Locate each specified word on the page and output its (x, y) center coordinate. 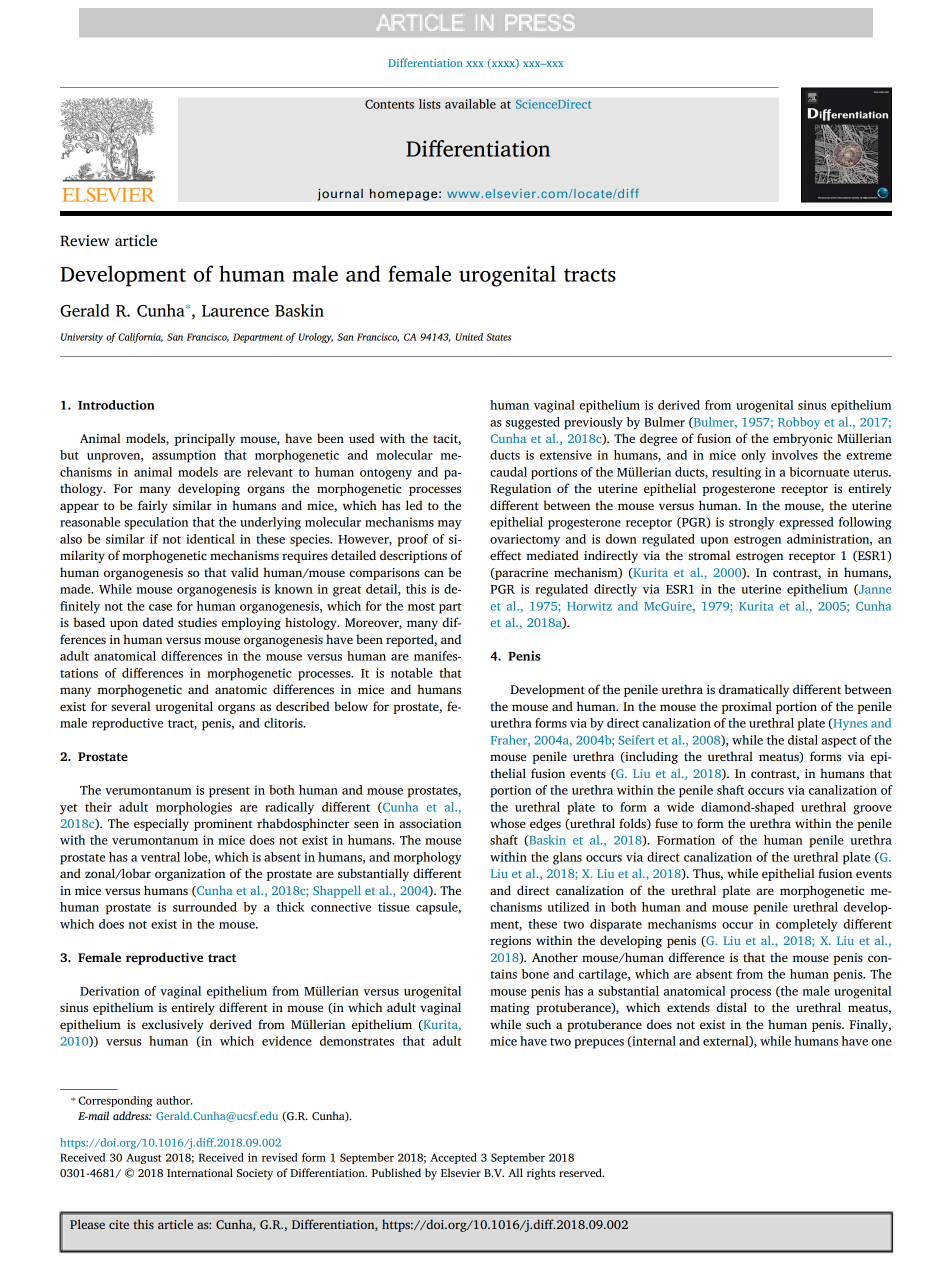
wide (680, 807)
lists (430, 104)
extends (688, 1007)
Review (85, 241)
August (144, 1158)
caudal (508, 472)
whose (508, 823)
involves (795, 455)
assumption (184, 456)
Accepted (453, 1158)
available (470, 104)
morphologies (194, 808)
